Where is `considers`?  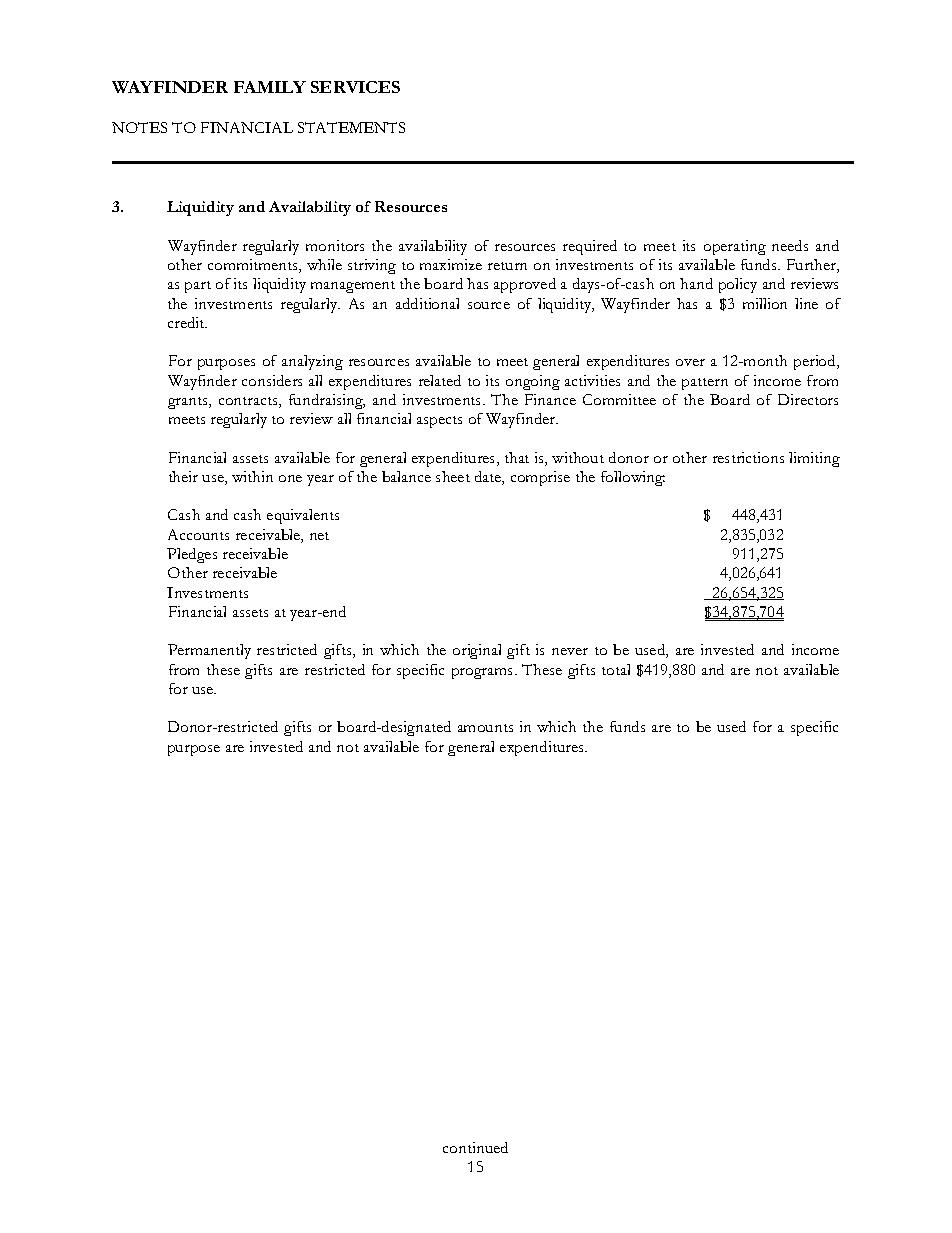
considers is located at coordinates (272, 380).
